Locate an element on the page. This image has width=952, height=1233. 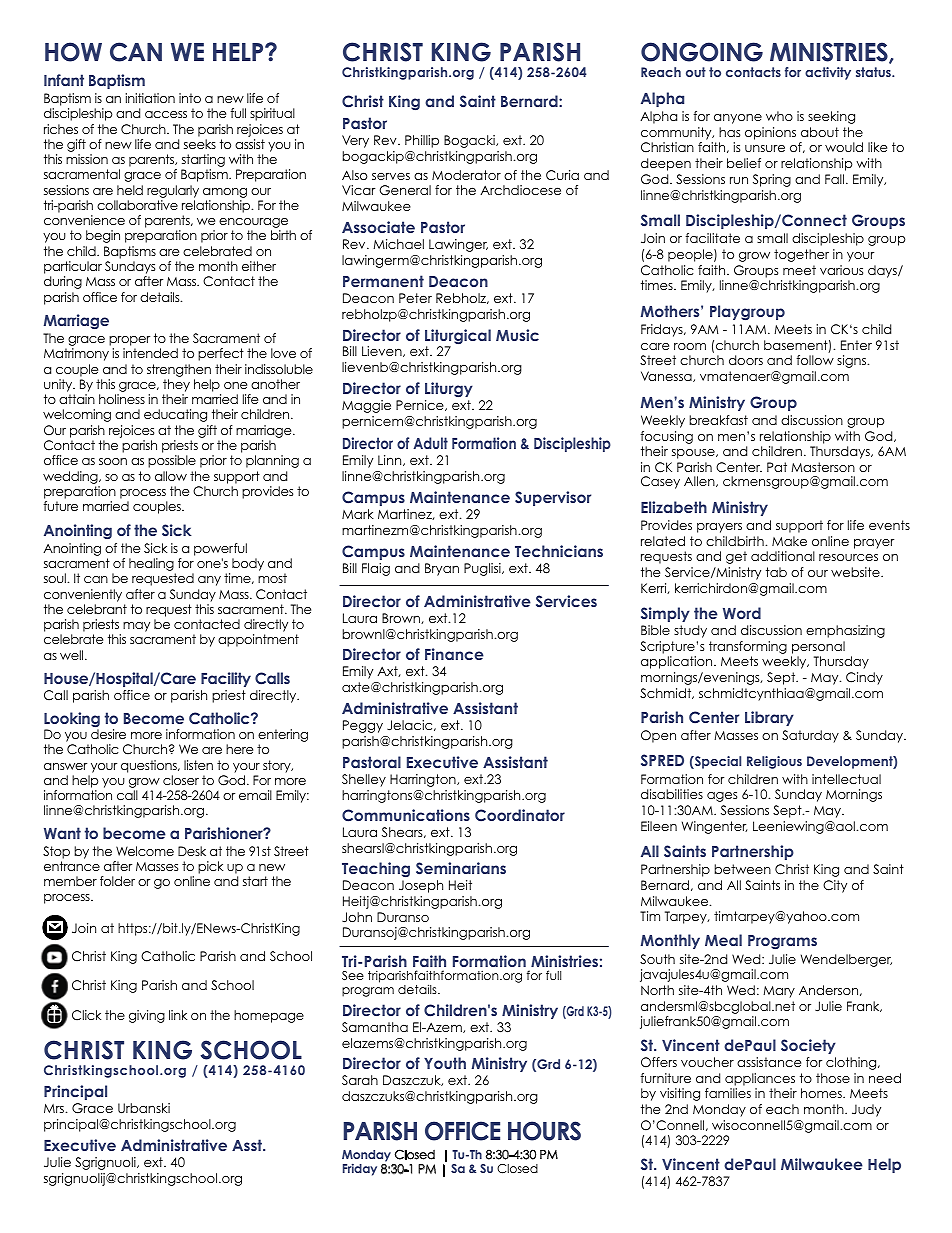
Mrs is located at coordinates (55, 1108).
